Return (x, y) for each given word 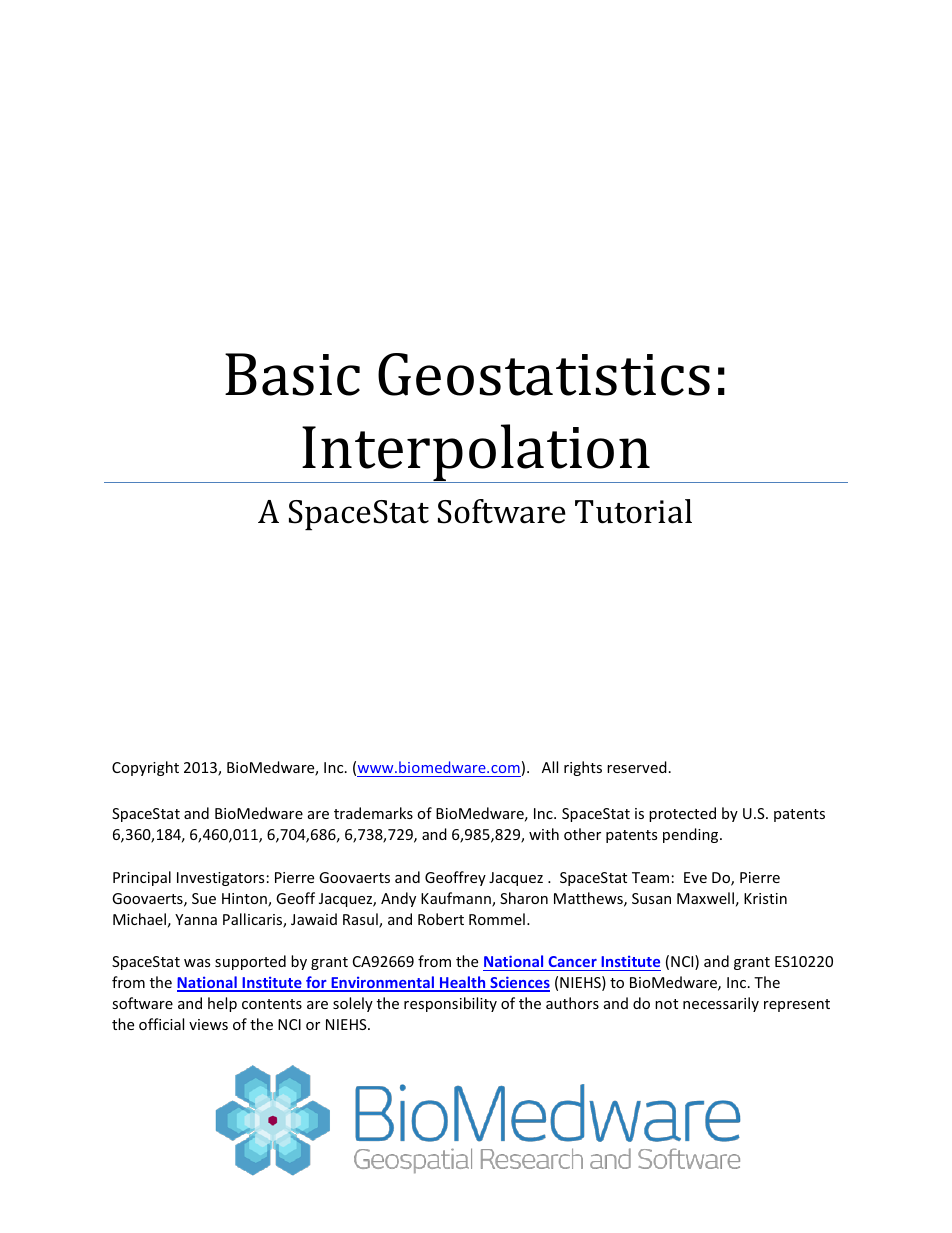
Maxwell (705, 898)
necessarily (721, 1004)
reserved (637, 767)
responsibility (450, 1004)
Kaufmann (457, 899)
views (208, 1024)
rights (583, 768)
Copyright (145, 768)
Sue (204, 898)
